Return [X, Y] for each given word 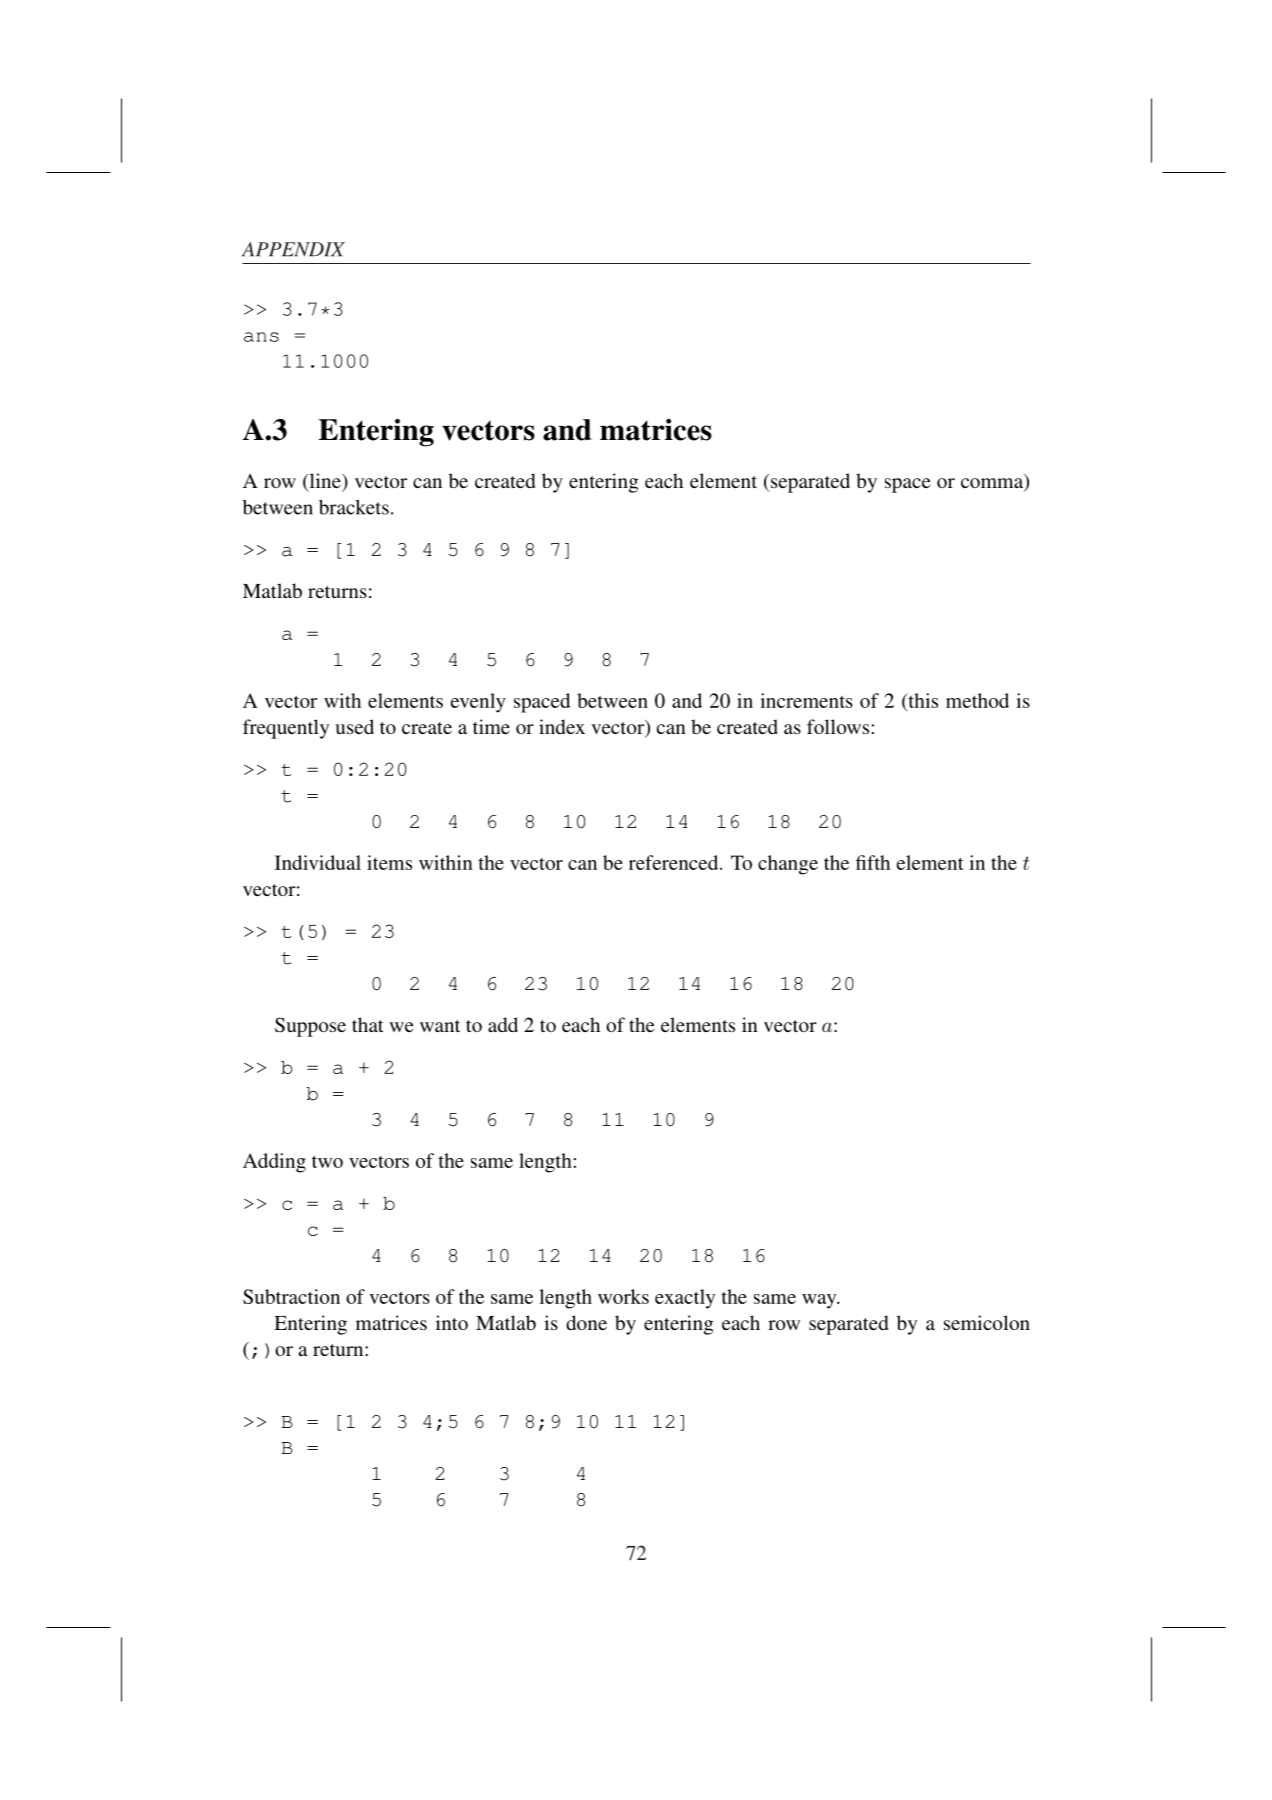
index [562, 726]
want [440, 1026]
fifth [873, 862]
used [354, 726]
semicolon [987, 1322]
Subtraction [291, 1296]
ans [261, 337]
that [368, 1024]
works [623, 1296]
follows [838, 726]
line [325, 482]
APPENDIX [293, 249]
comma [993, 484]
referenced [675, 862]
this [922, 702]
